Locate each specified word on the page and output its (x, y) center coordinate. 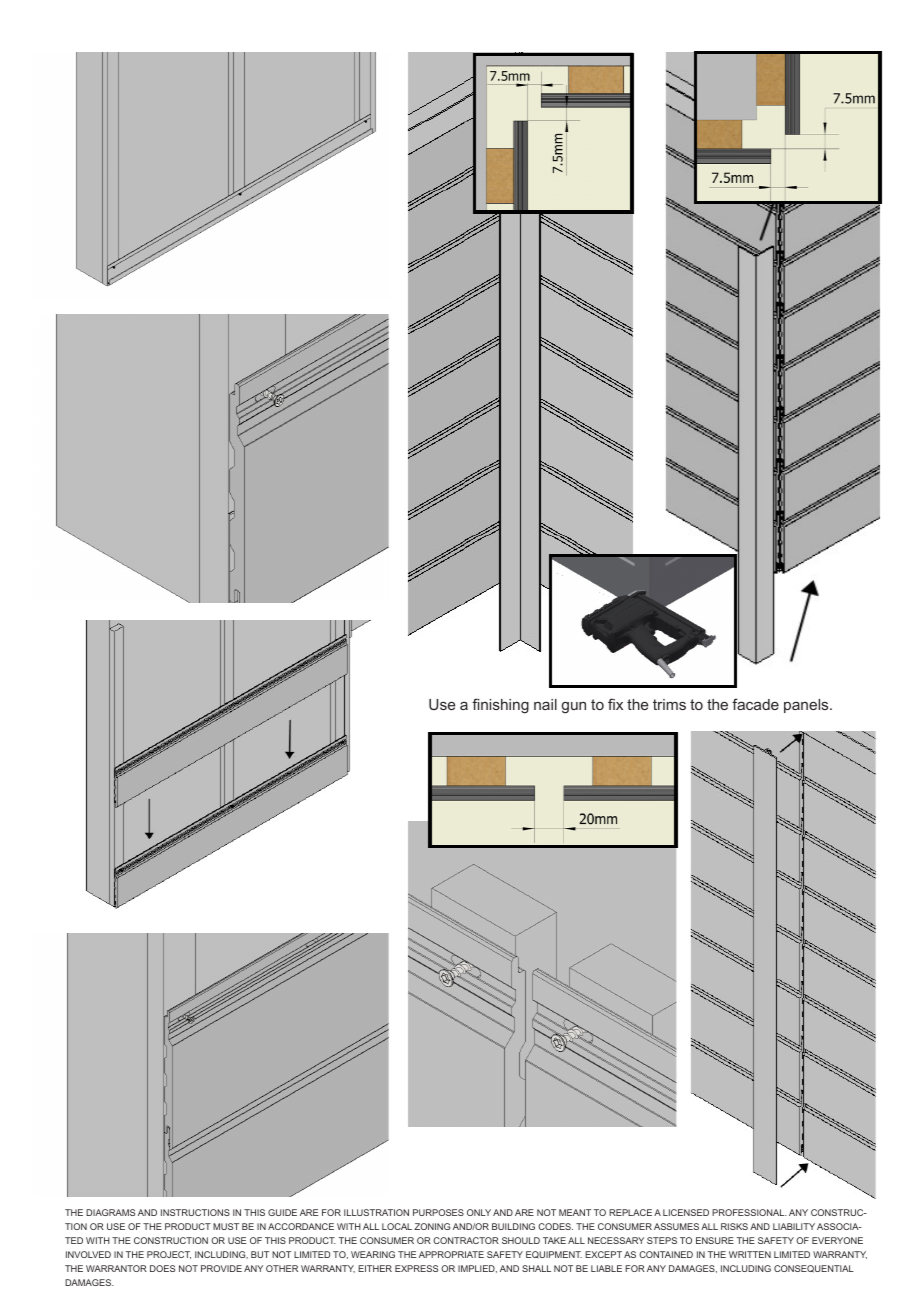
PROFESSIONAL (749, 1212)
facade (755, 704)
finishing (500, 706)
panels (807, 706)
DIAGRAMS (110, 1212)
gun (574, 708)
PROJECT (169, 1255)
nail (545, 704)
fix (615, 704)
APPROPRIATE (451, 1254)
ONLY (479, 1212)
